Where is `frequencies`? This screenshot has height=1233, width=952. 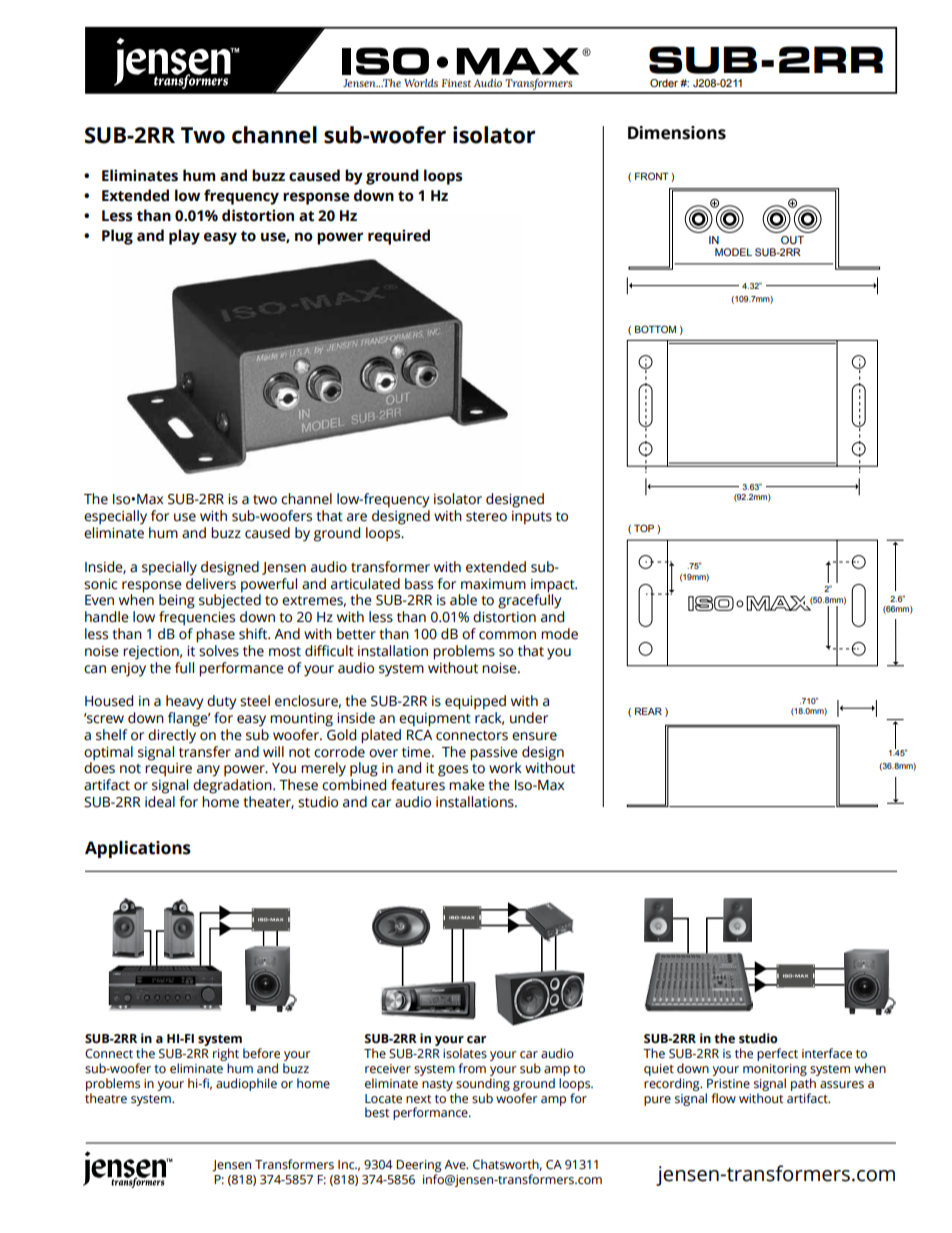
frequencies is located at coordinates (197, 618).
